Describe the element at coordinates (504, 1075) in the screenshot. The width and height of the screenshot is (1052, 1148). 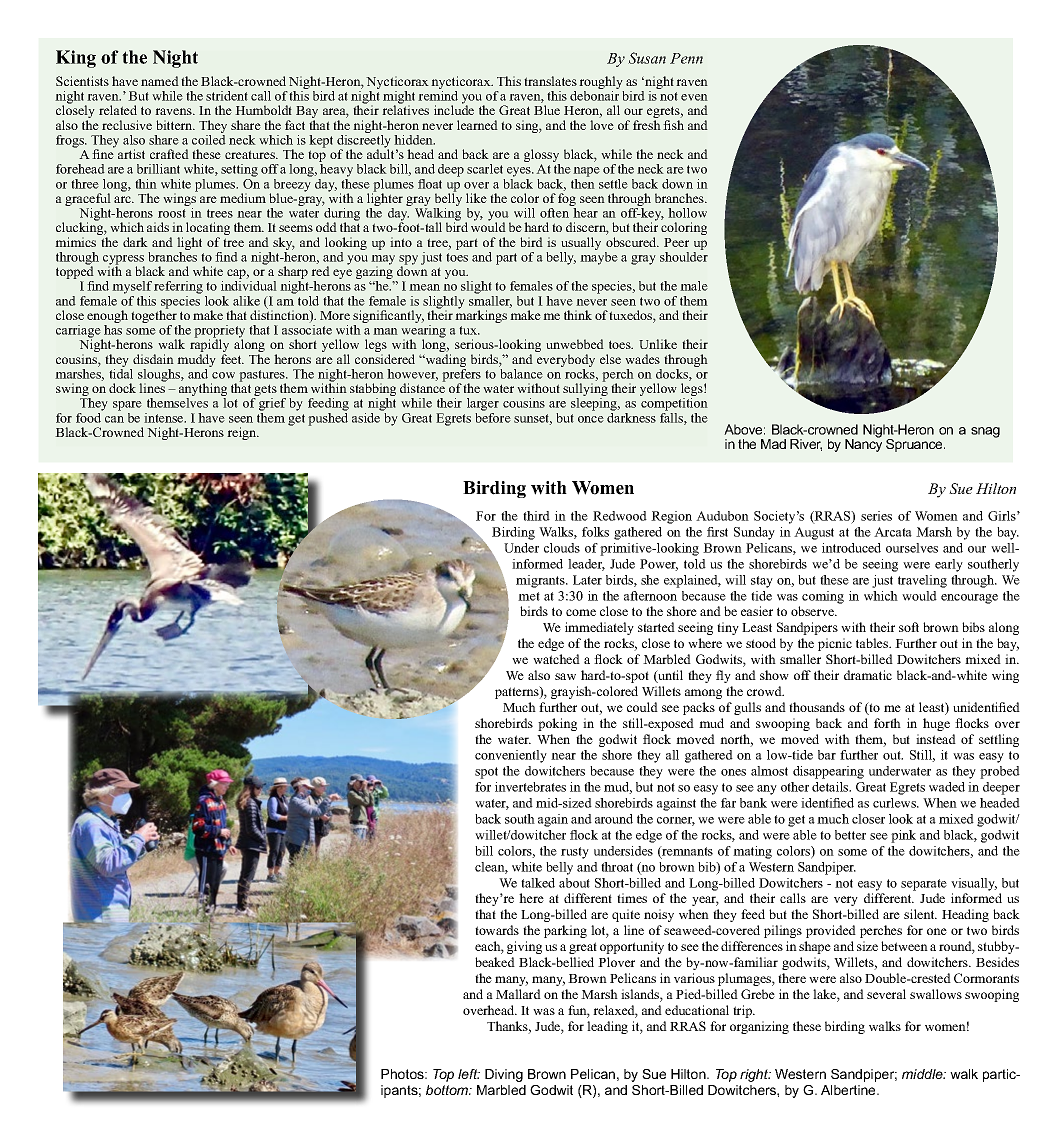
I see `Diving` at that location.
